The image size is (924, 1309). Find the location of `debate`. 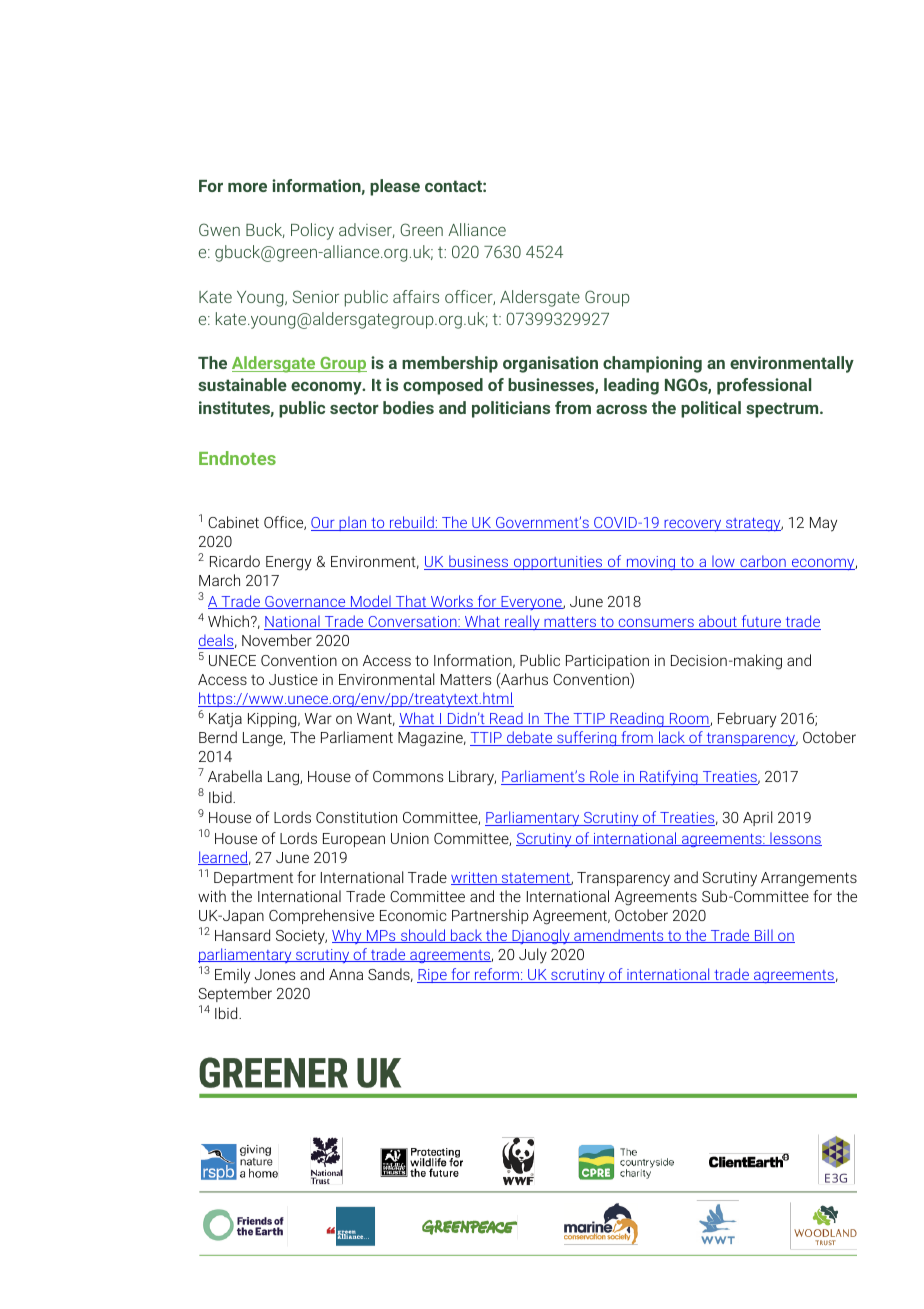

debate is located at coordinates (530, 738).
